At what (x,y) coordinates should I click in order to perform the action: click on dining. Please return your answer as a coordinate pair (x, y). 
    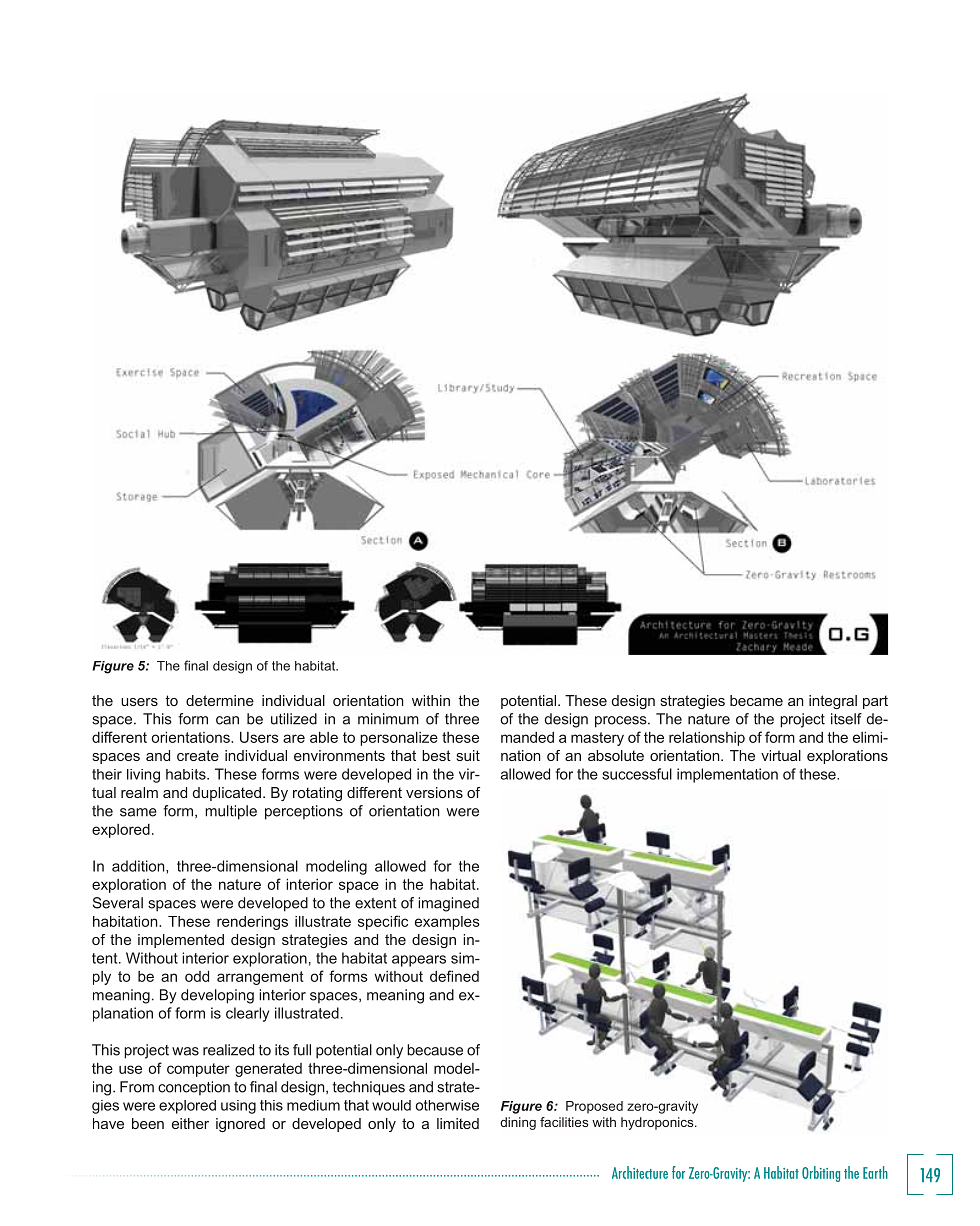
    Looking at the image, I should click on (518, 1123).
